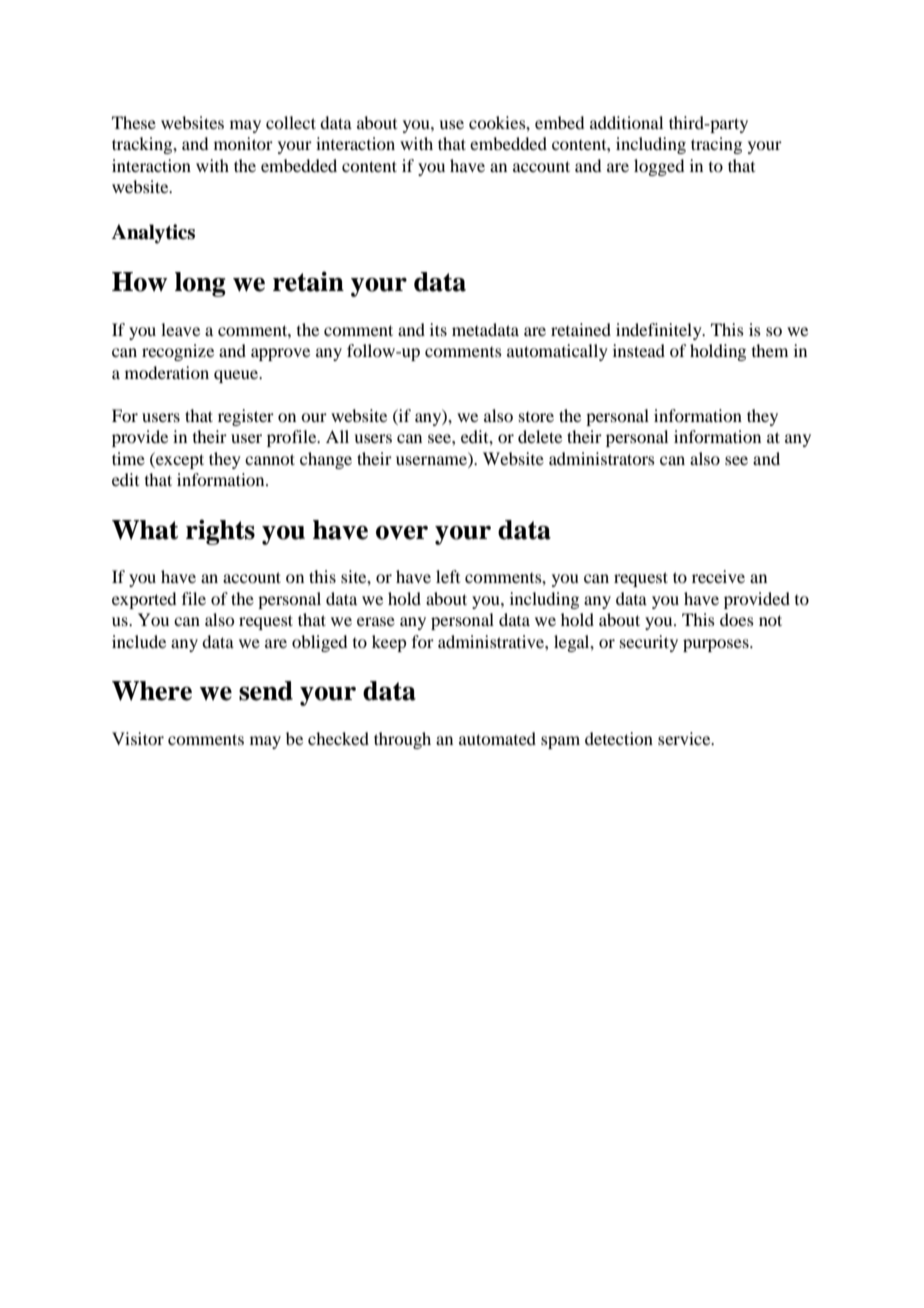 The width and height of the document is (924, 1308). What do you see at coordinates (540, 436) in the document?
I see `delete` at bounding box center [540, 436].
